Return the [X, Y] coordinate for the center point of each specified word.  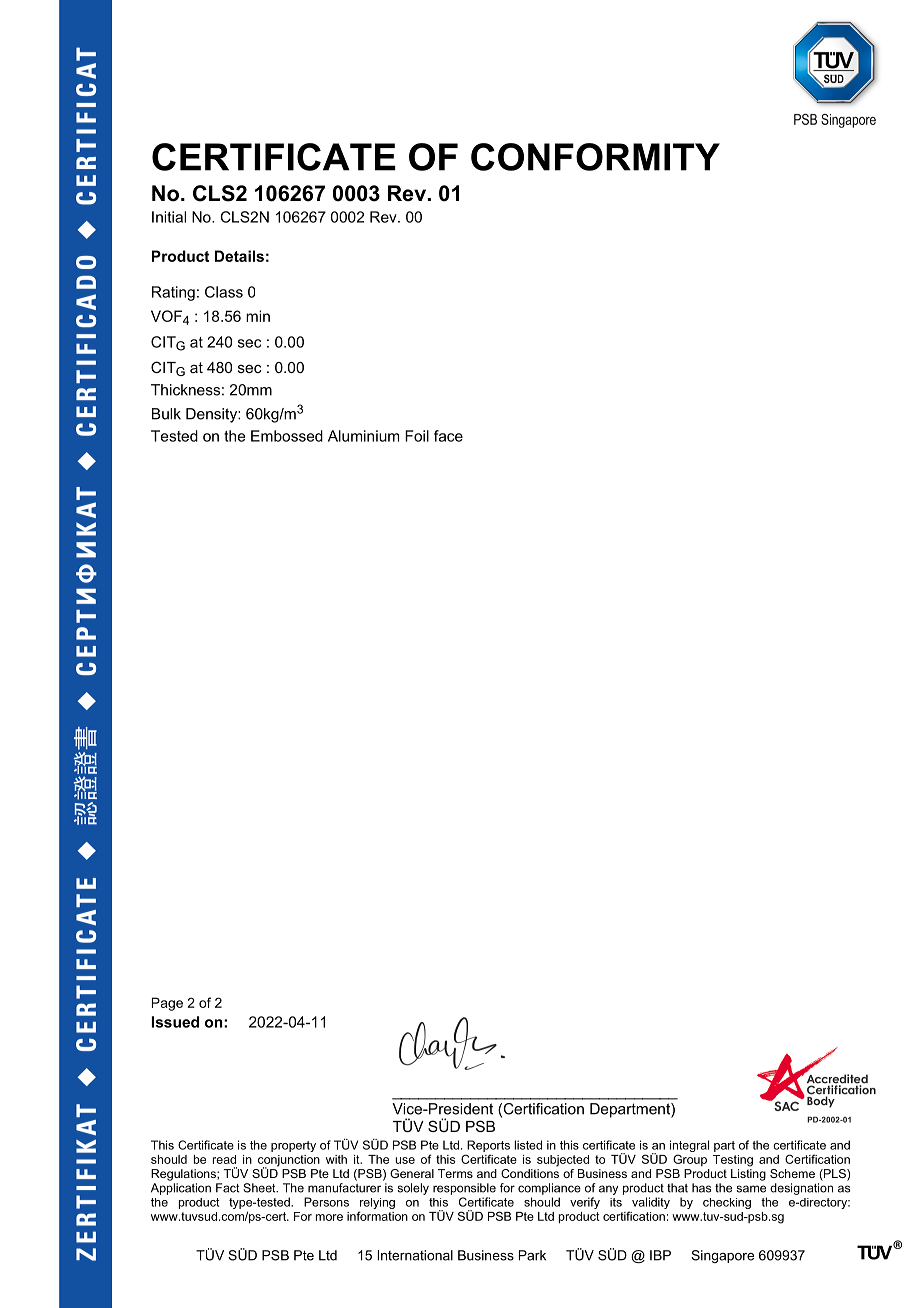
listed [528, 1145]
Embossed [287, 436]
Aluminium [363, 436]
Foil [417, 436]
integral [689, 1146]
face [448, 436]
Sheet [260, 1188]
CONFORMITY [595, 157]
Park [532, 1255]
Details [239, 256]
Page [167, 1004]
